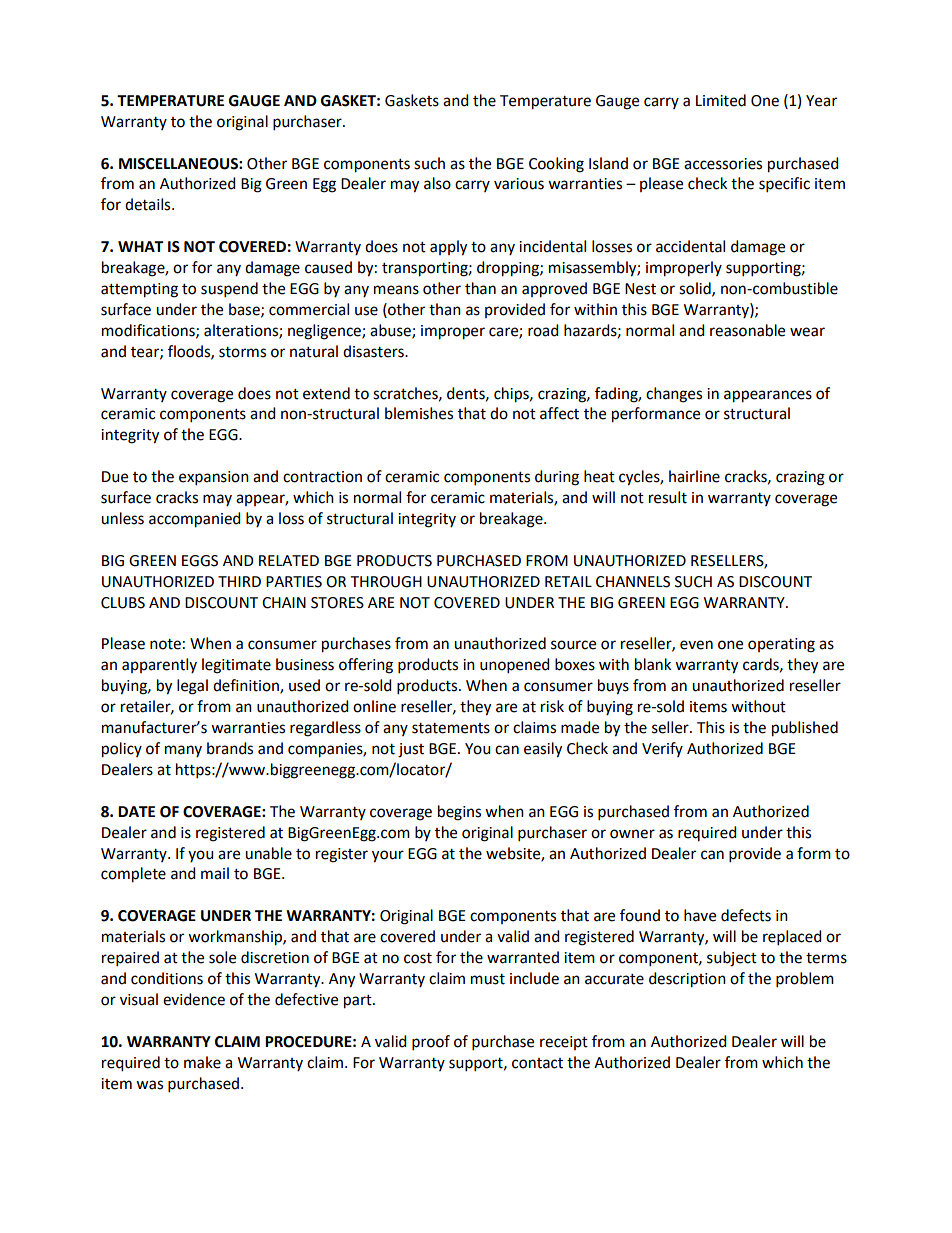 Image resolution: width=952 pixels, height=1233 pixels. I want to click on operating, so click(781, 645).
